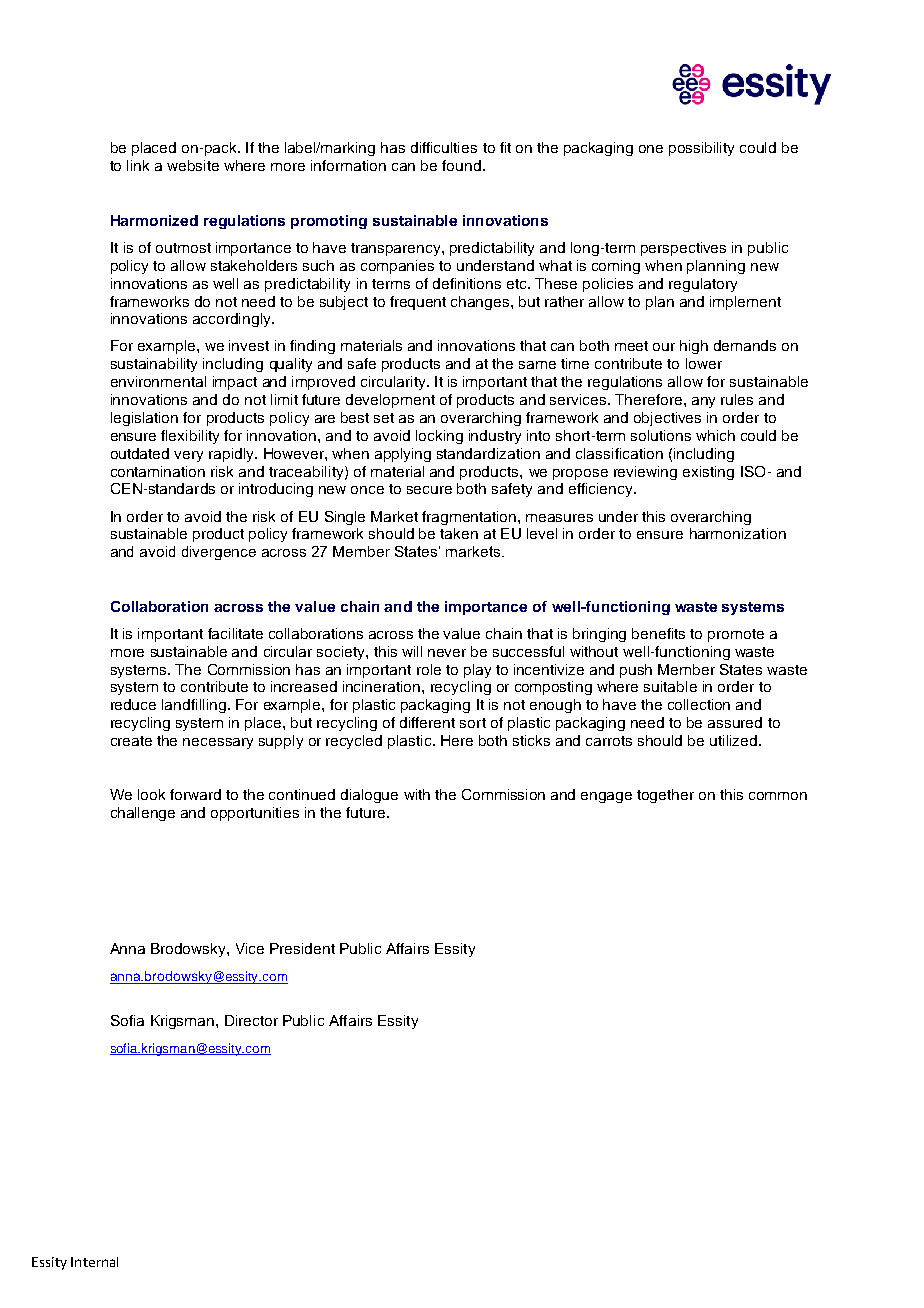  I want to click on Internal, so click(94, 1262).
